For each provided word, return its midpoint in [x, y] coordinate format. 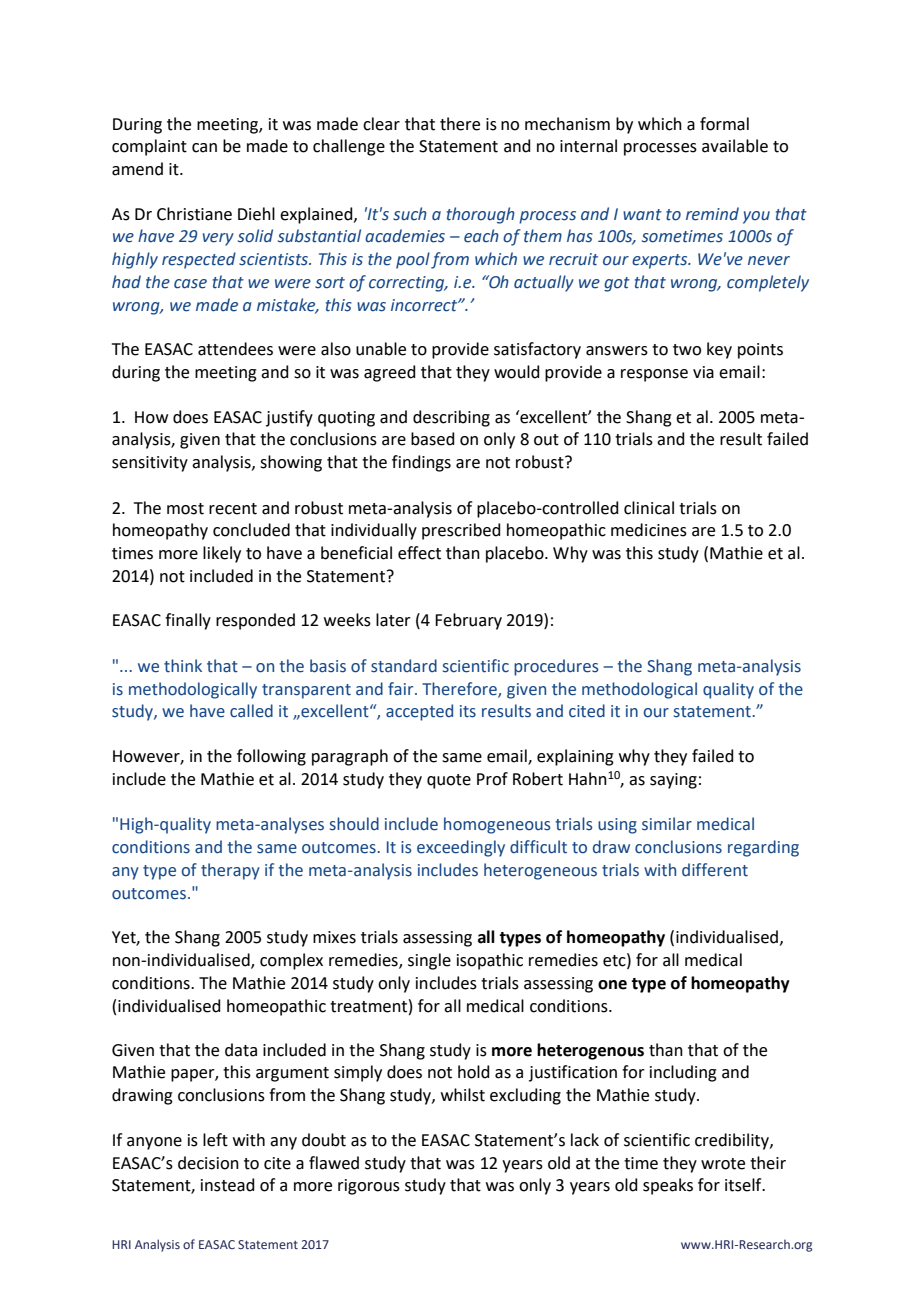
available [735, 146]
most [185, 509]
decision [208, 1163]
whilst [463, 1095]
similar [667, 824]
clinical [649, 508]
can [204, 148]
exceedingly [461, 848]
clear [381, 124]
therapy [230, 871]
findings [421, 463]
